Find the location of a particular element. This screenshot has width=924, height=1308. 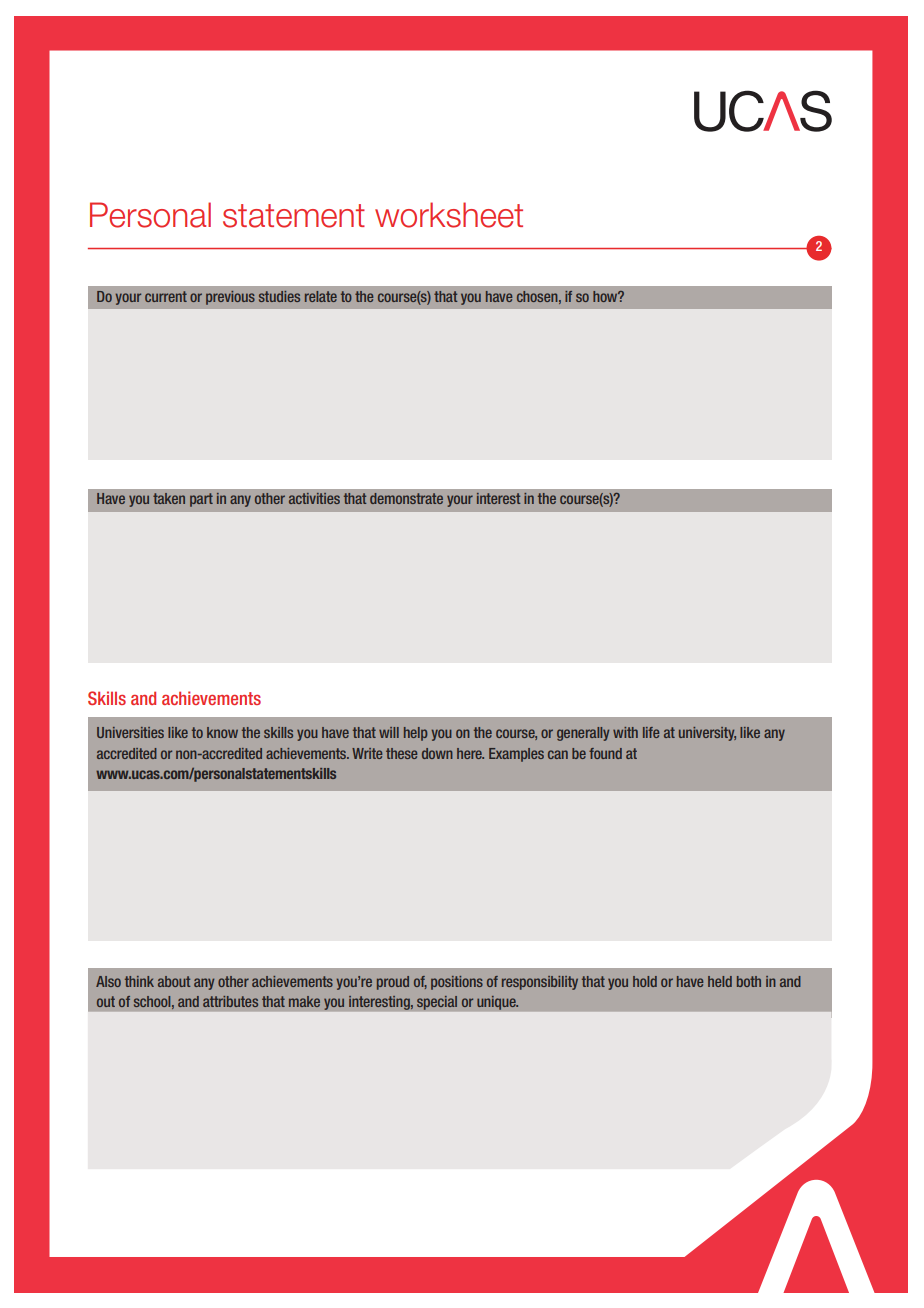

current is located at coordinates (166, 296).
